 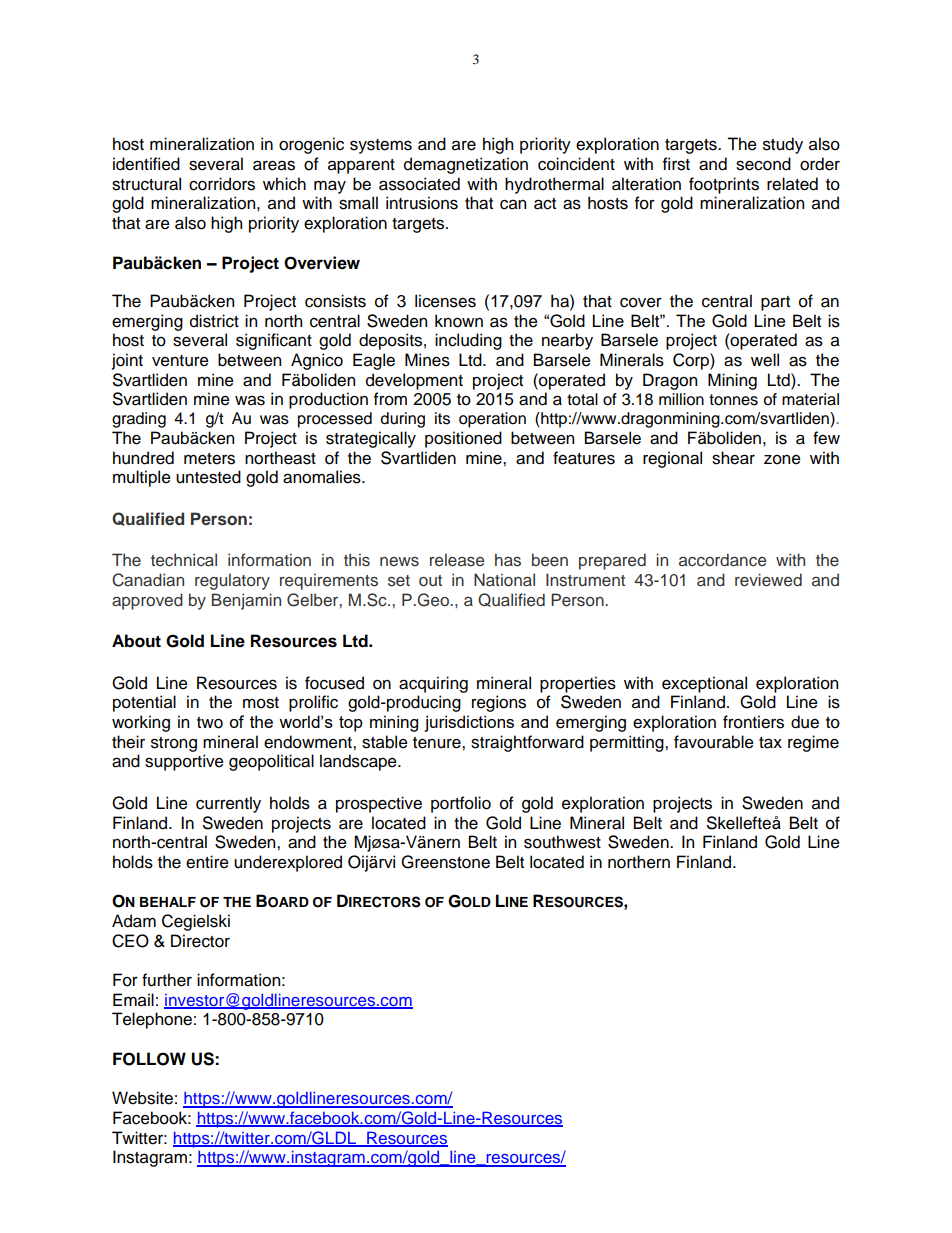 I want to click on tax, so click(x=770, y=743).
